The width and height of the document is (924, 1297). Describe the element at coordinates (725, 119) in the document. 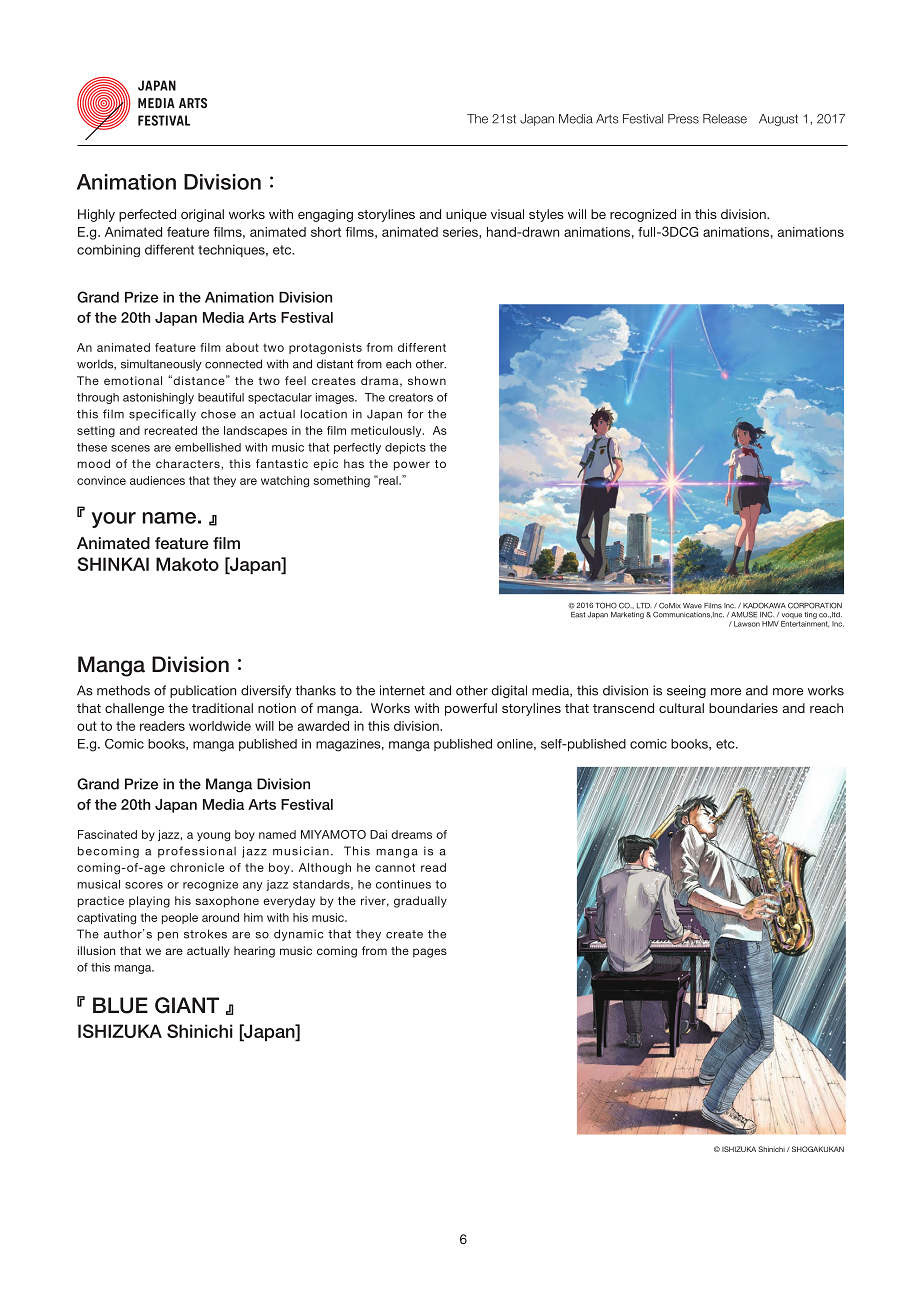

I see `Release` at that location.
